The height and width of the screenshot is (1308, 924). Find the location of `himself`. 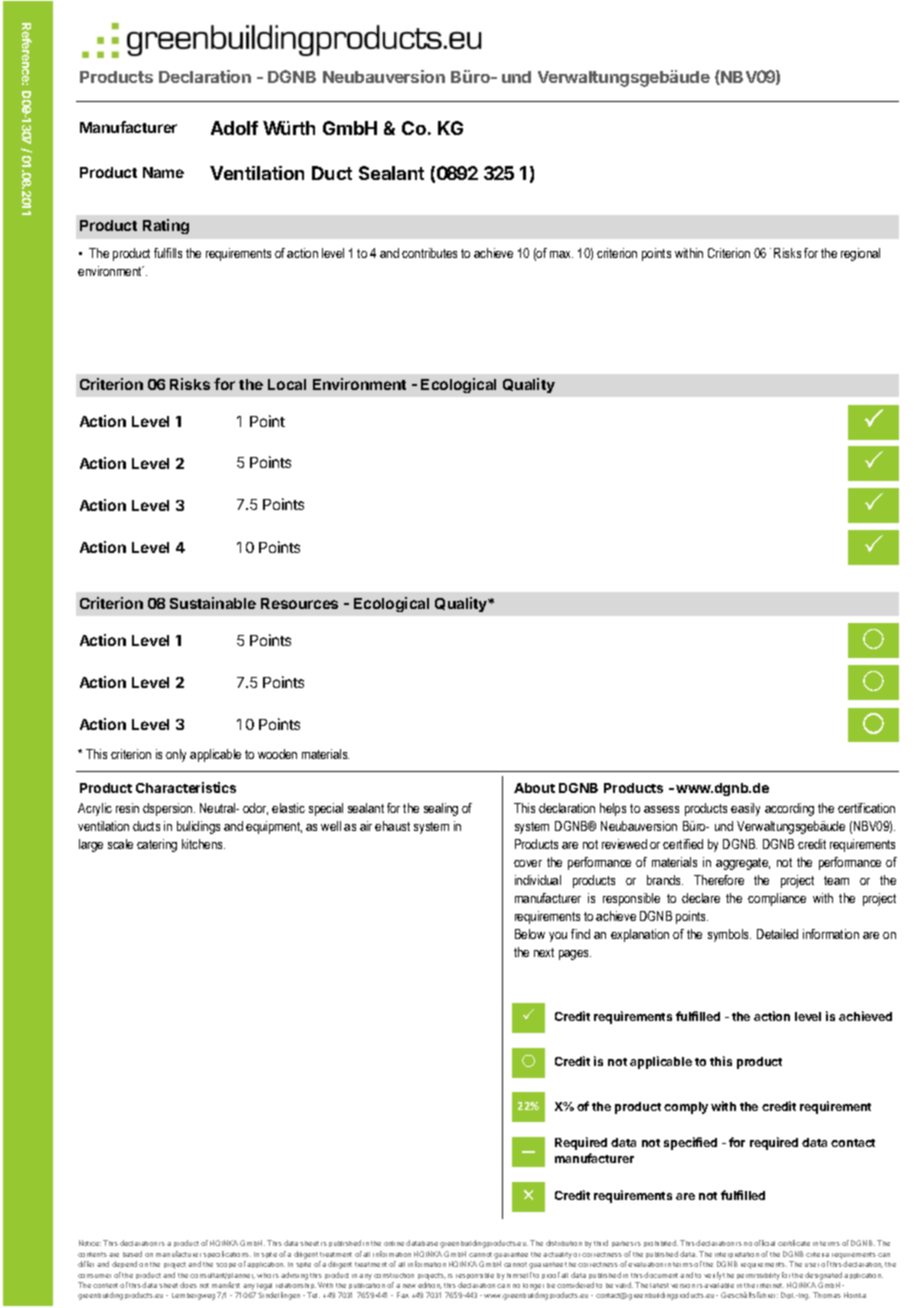

himself is located at coordinates (519, 1275).
